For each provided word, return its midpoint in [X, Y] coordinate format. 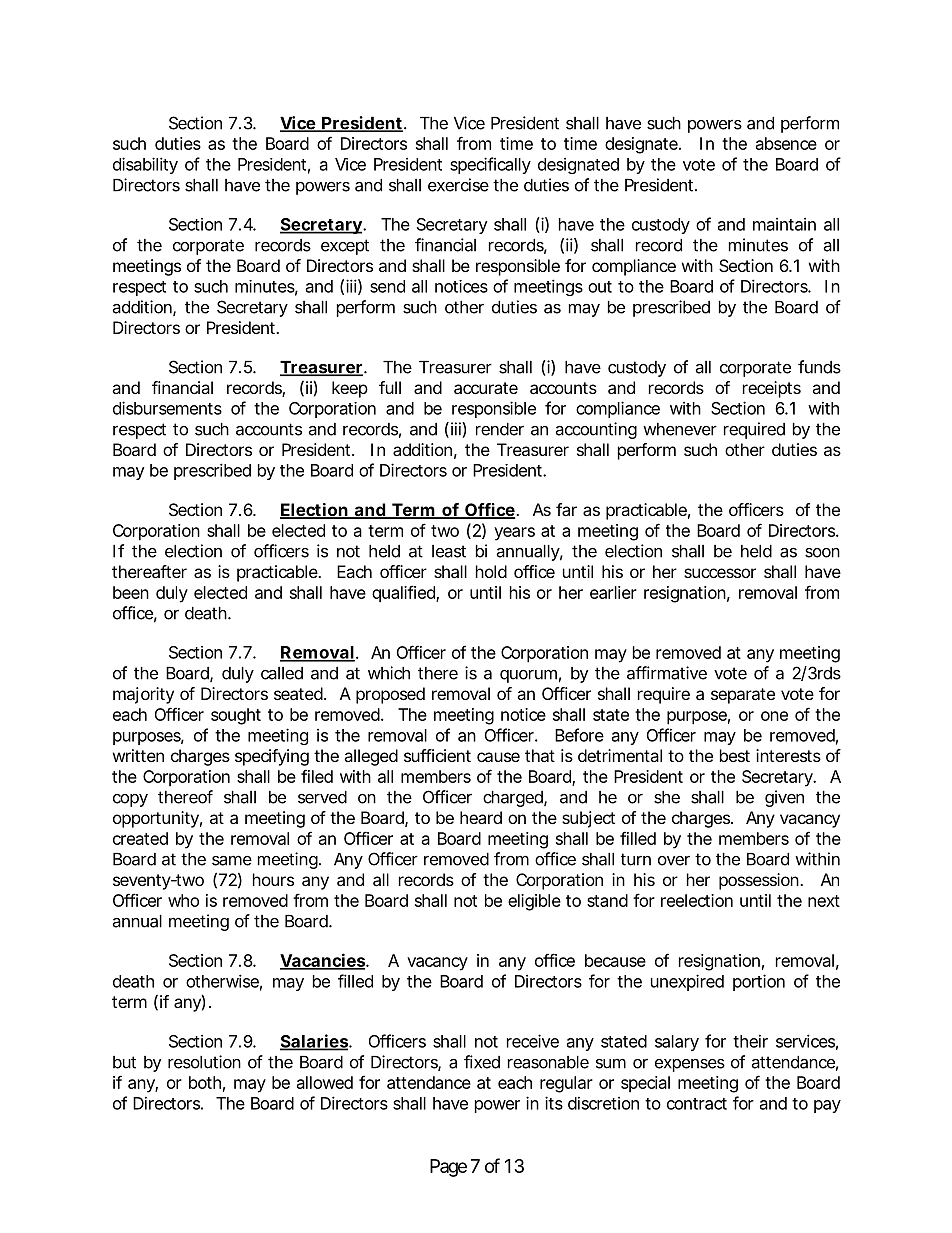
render [500, 429]
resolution [204, 1062]
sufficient [437, 755]
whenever [680, 429]
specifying [272, 757]
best [735, 755]
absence [786, 143]
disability [145, 165]
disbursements [167, 408]
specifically [490, 165]
